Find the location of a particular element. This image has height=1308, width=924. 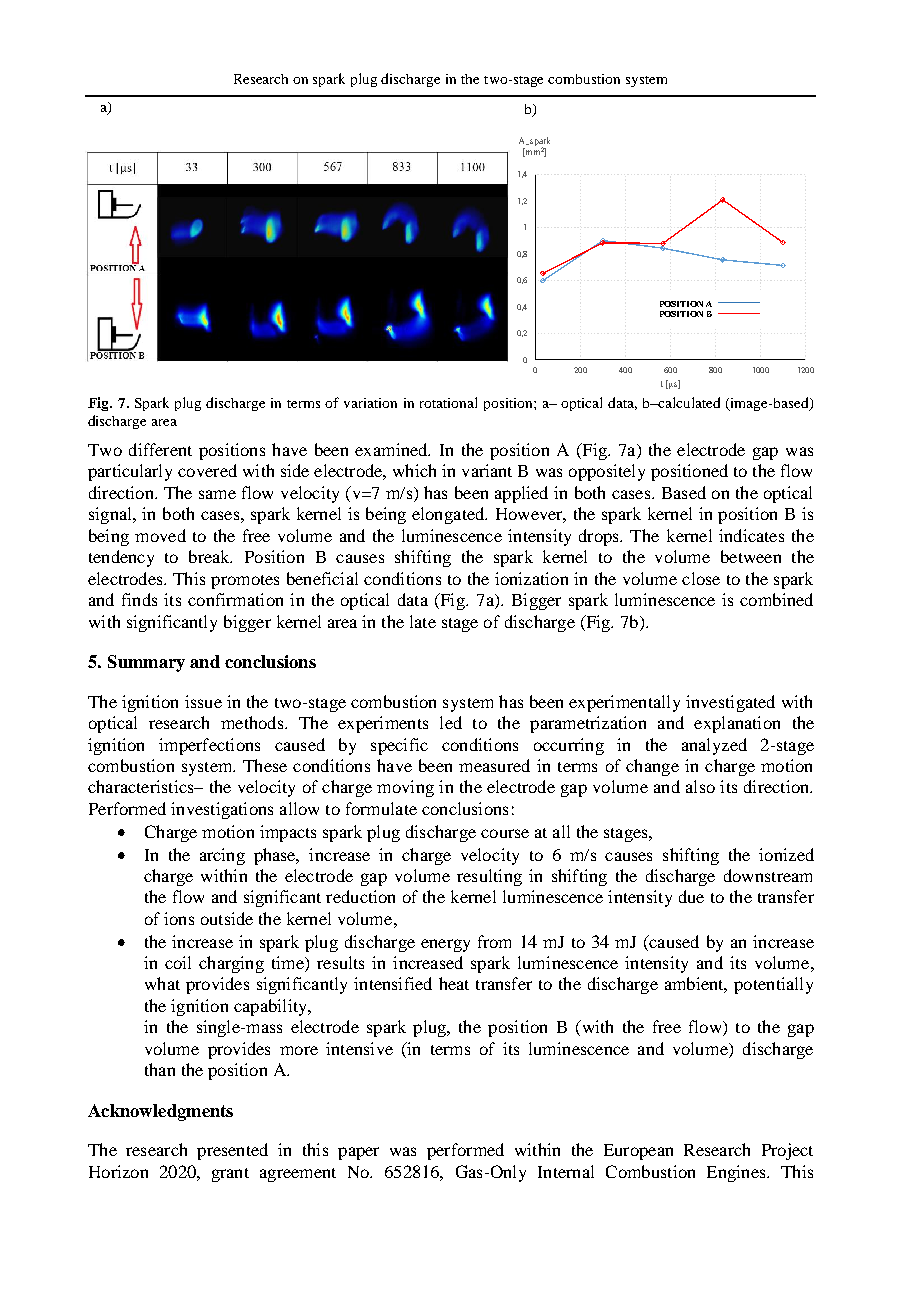

confirmation is located at coordinates (235, 599).
